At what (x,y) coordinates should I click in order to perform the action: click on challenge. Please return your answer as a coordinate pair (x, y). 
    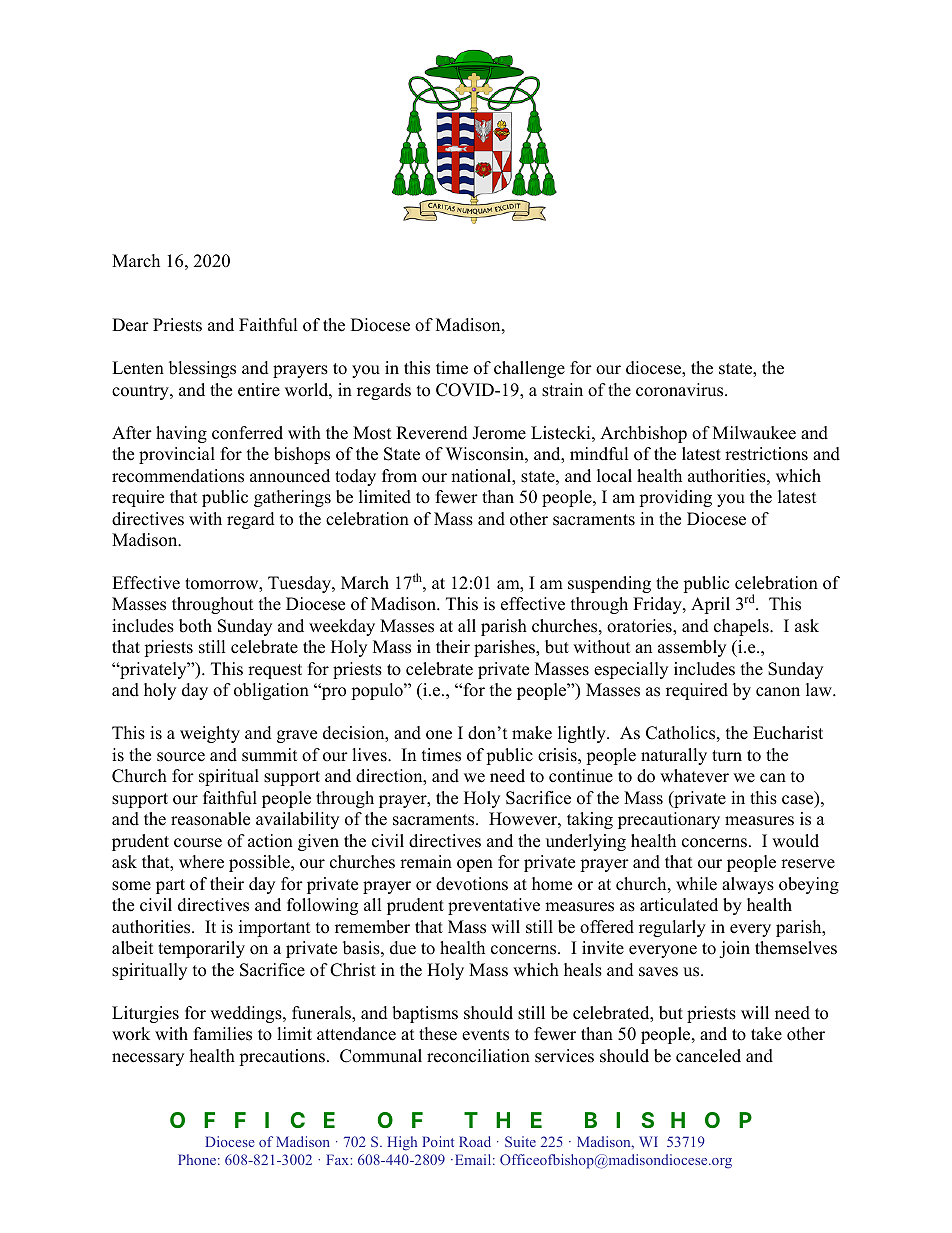
    Looking at the image, I should click on (529, 369).
